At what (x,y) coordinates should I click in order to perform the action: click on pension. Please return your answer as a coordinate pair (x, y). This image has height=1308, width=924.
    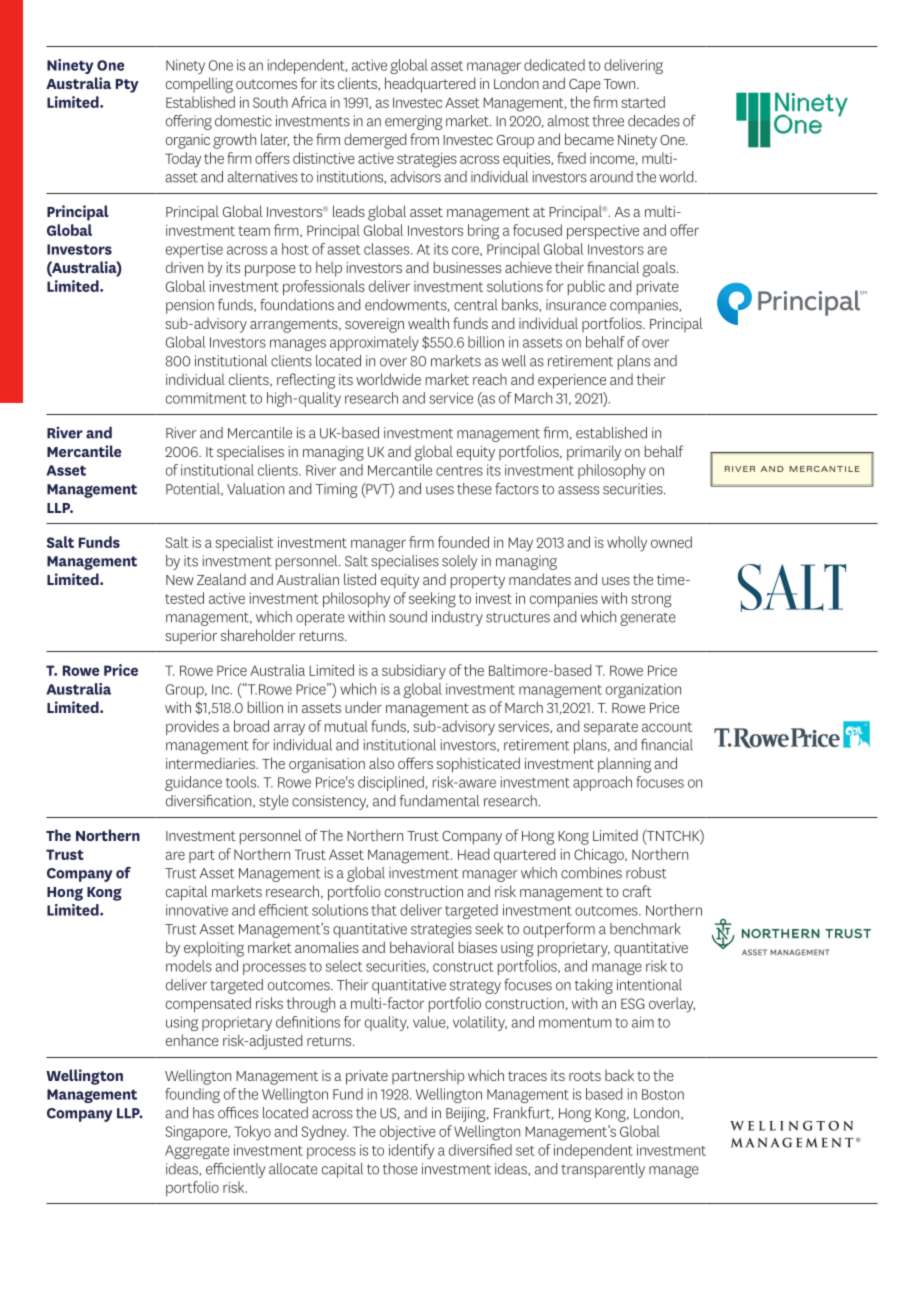
    Looking at the image, I should click on (190, 306).
